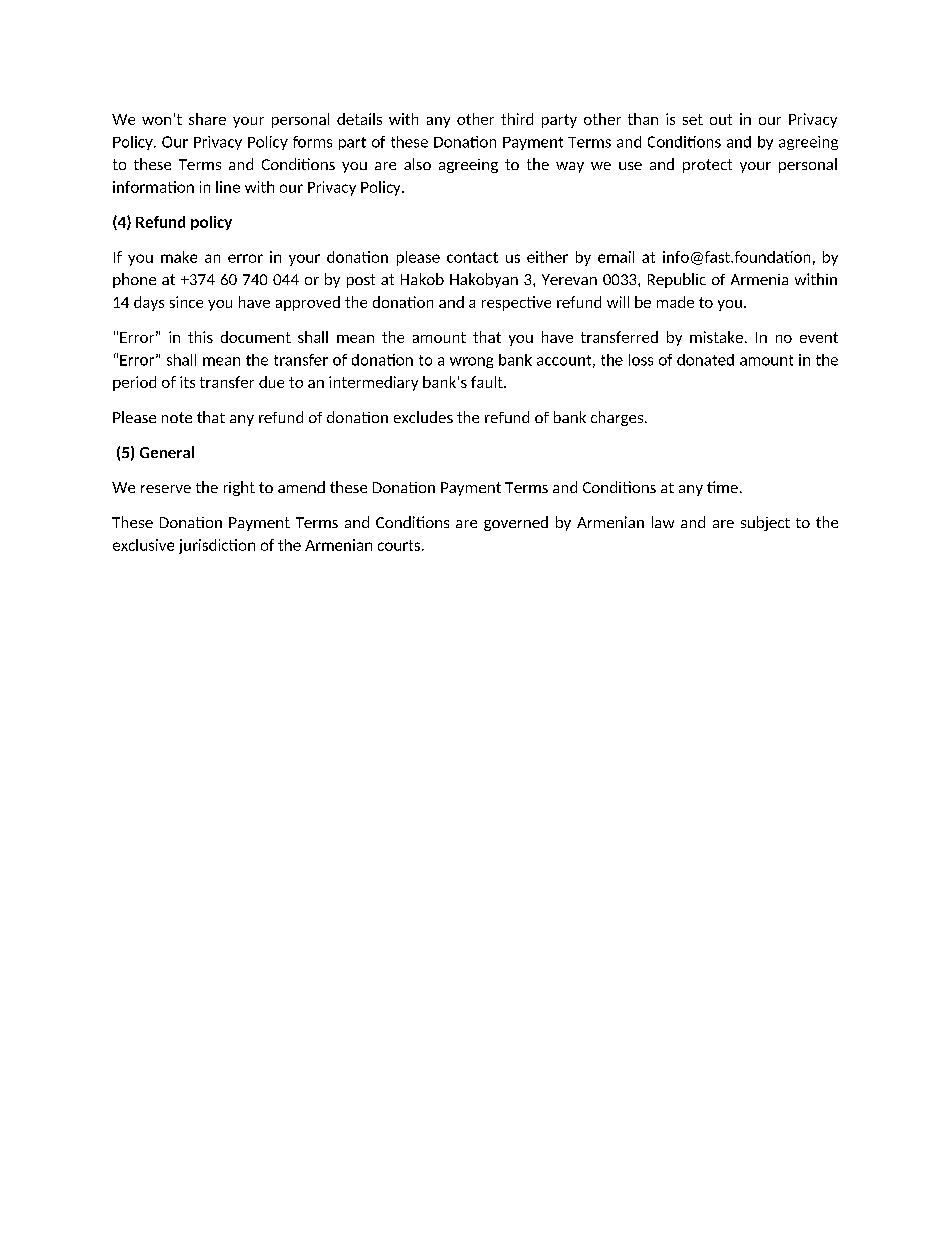  Describe the element at coordinates (707, 166) in the document. I see `protect` at that location.
